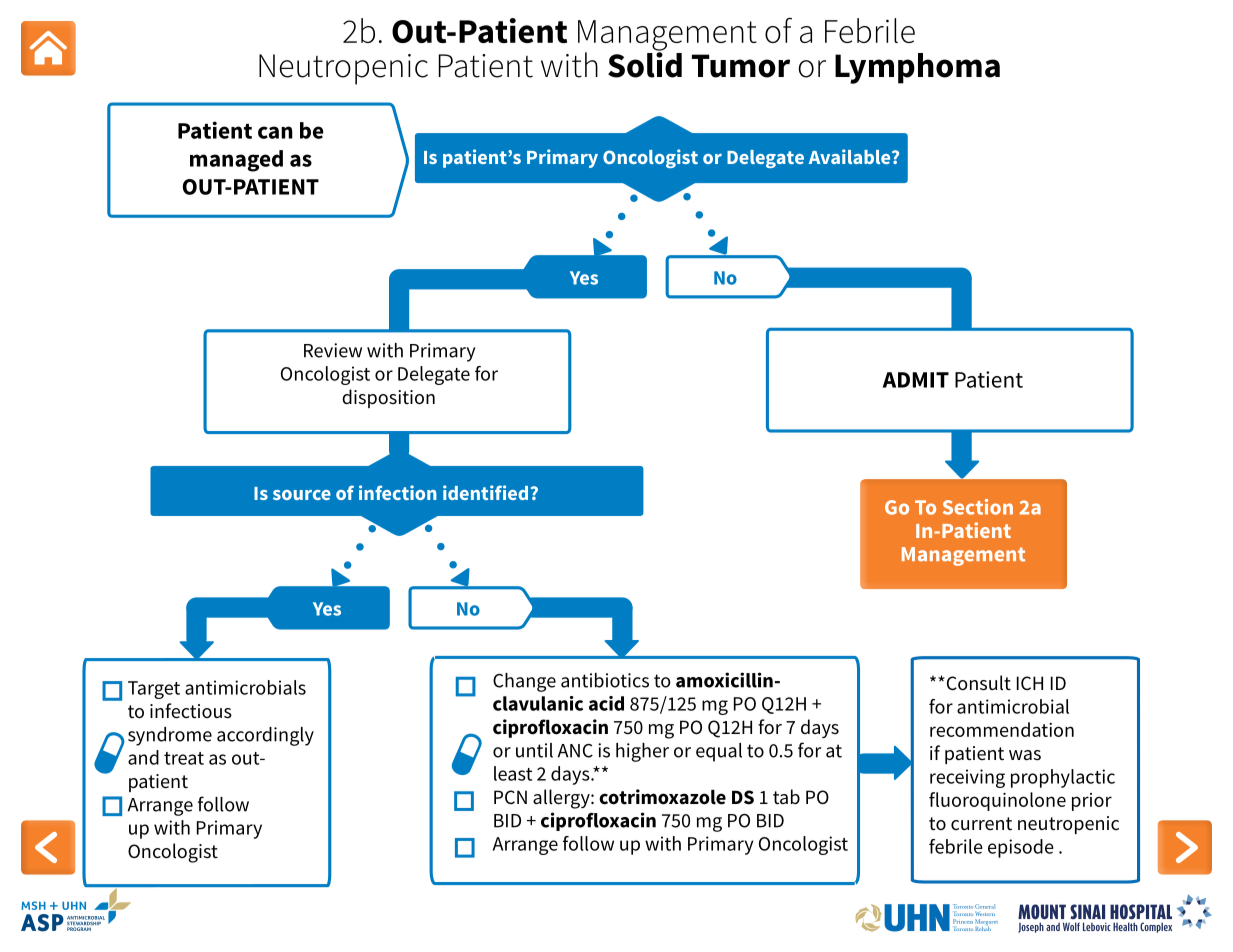 Image resolution: width=1233 pixels, height=952 pixels. Describe the element at coordinates (645, 64) in the document. I see `Solid` at that location.
